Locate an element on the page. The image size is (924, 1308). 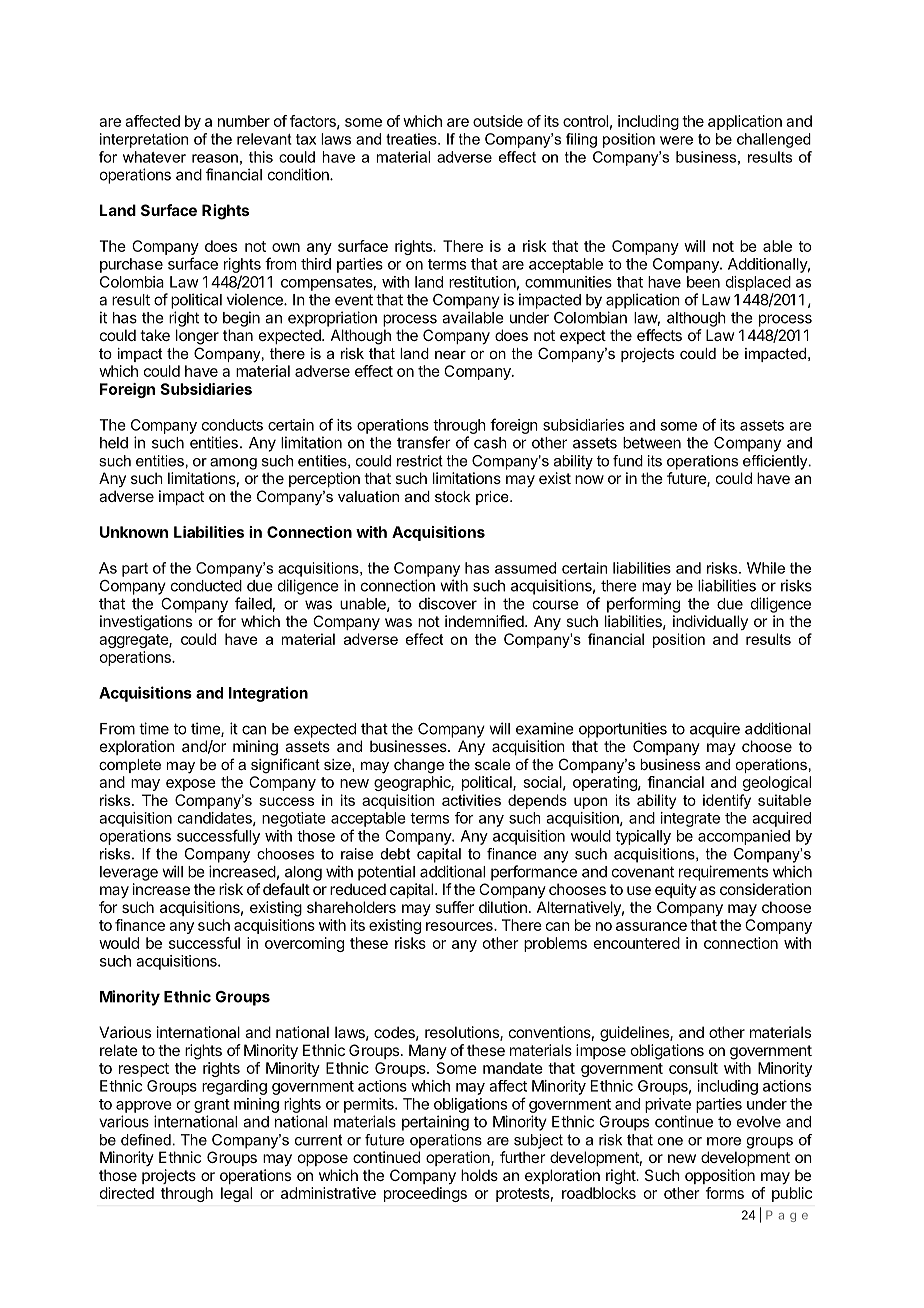
among is located at coordinates (233, 464).
